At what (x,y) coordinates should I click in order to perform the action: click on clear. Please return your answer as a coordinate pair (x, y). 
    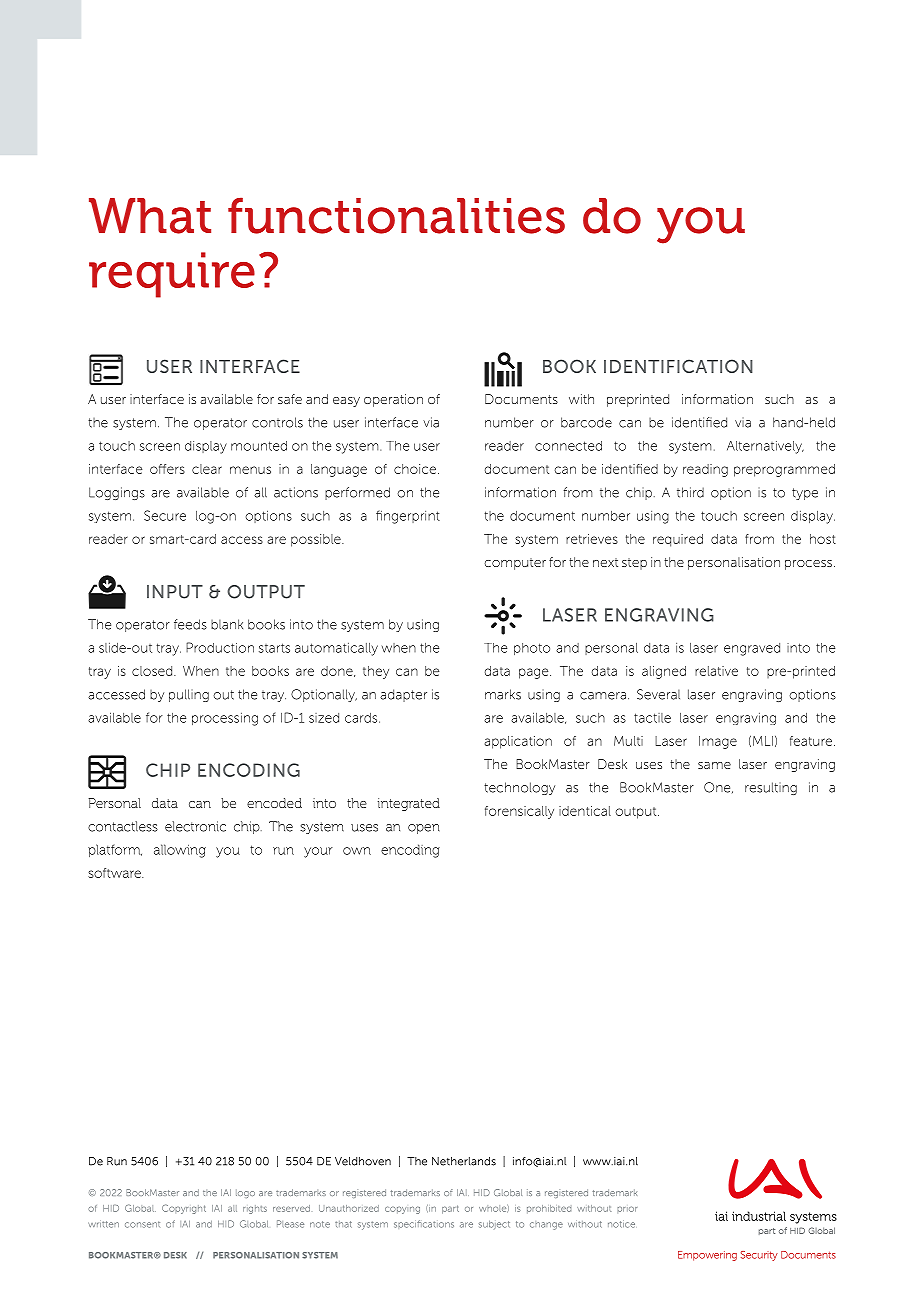
    Looking at the image, I should click on (207, 469).
